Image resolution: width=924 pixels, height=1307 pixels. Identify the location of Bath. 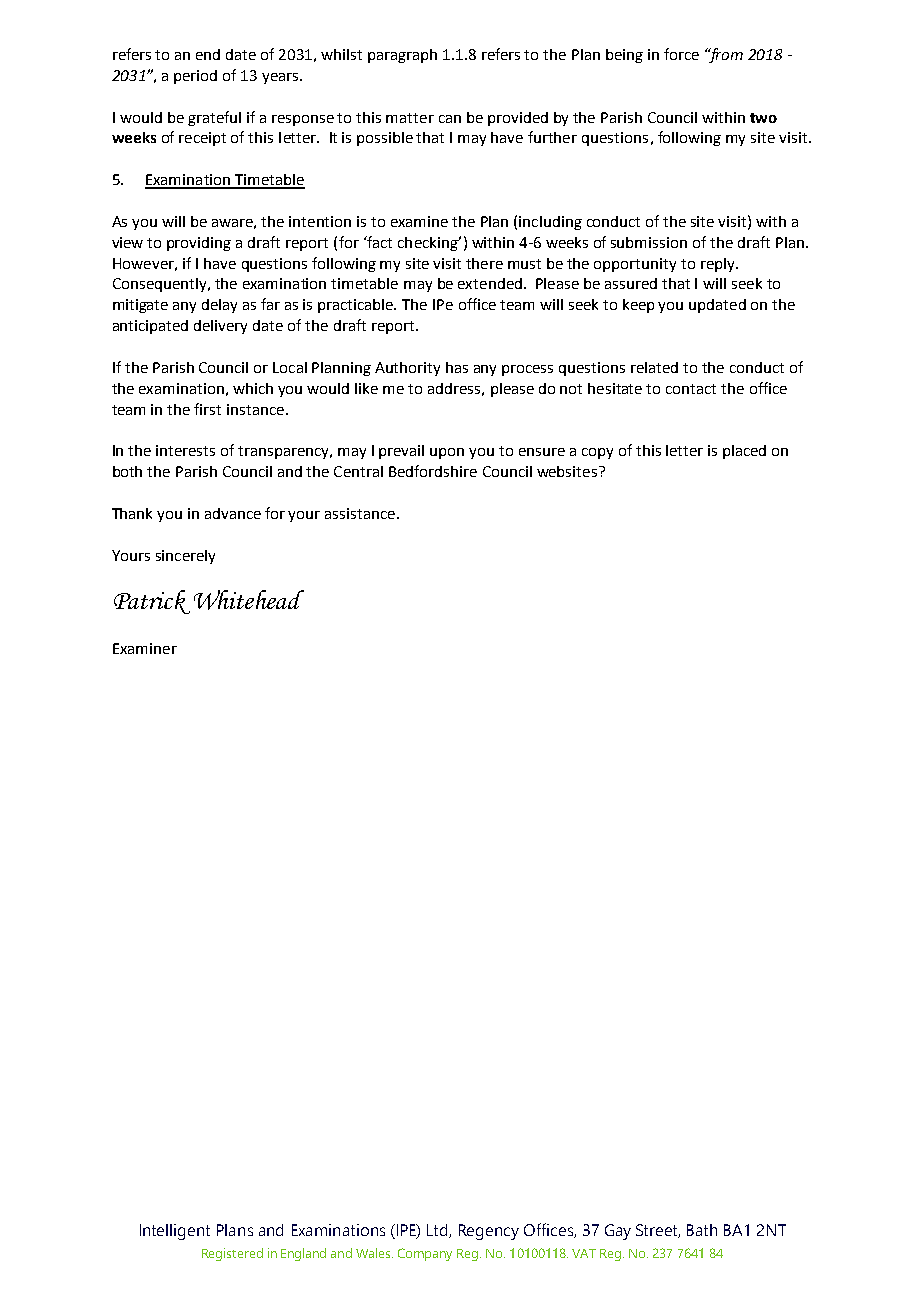
(702, 1230).
